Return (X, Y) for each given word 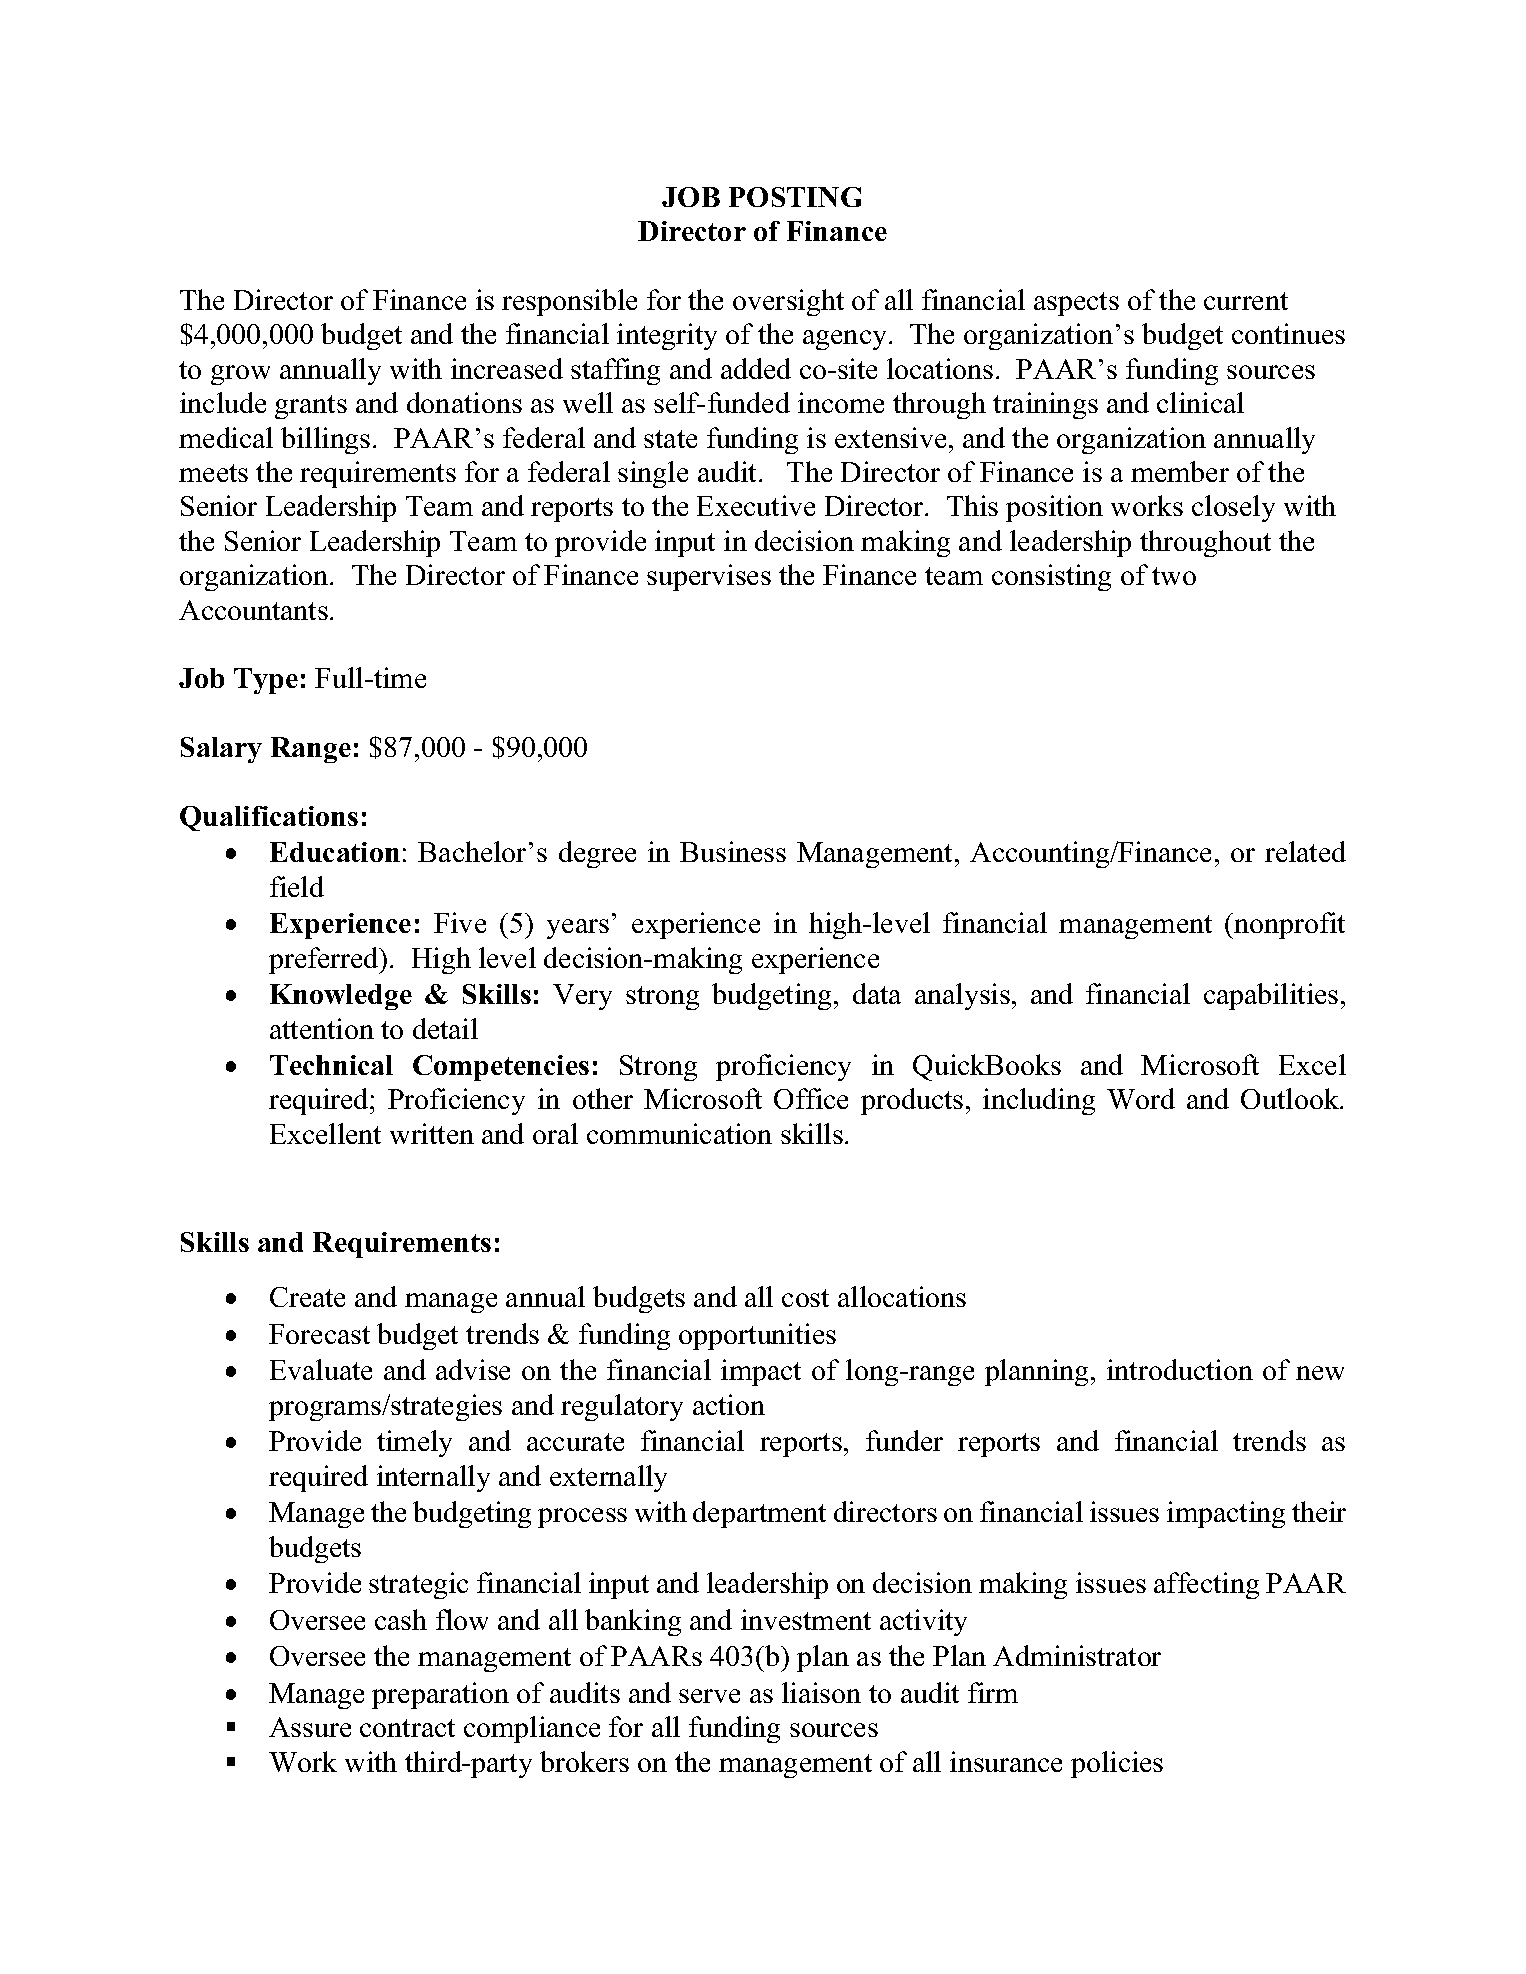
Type (266, 681)
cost (805, 1298)
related (1305, 851)
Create (307, 1297)
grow (240, 375)
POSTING (795, 197)
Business (733, 851)
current (1246, 301)
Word (1141, 1098)
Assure (310, 1727)
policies (1117, 1764)
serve (709, 1696)
